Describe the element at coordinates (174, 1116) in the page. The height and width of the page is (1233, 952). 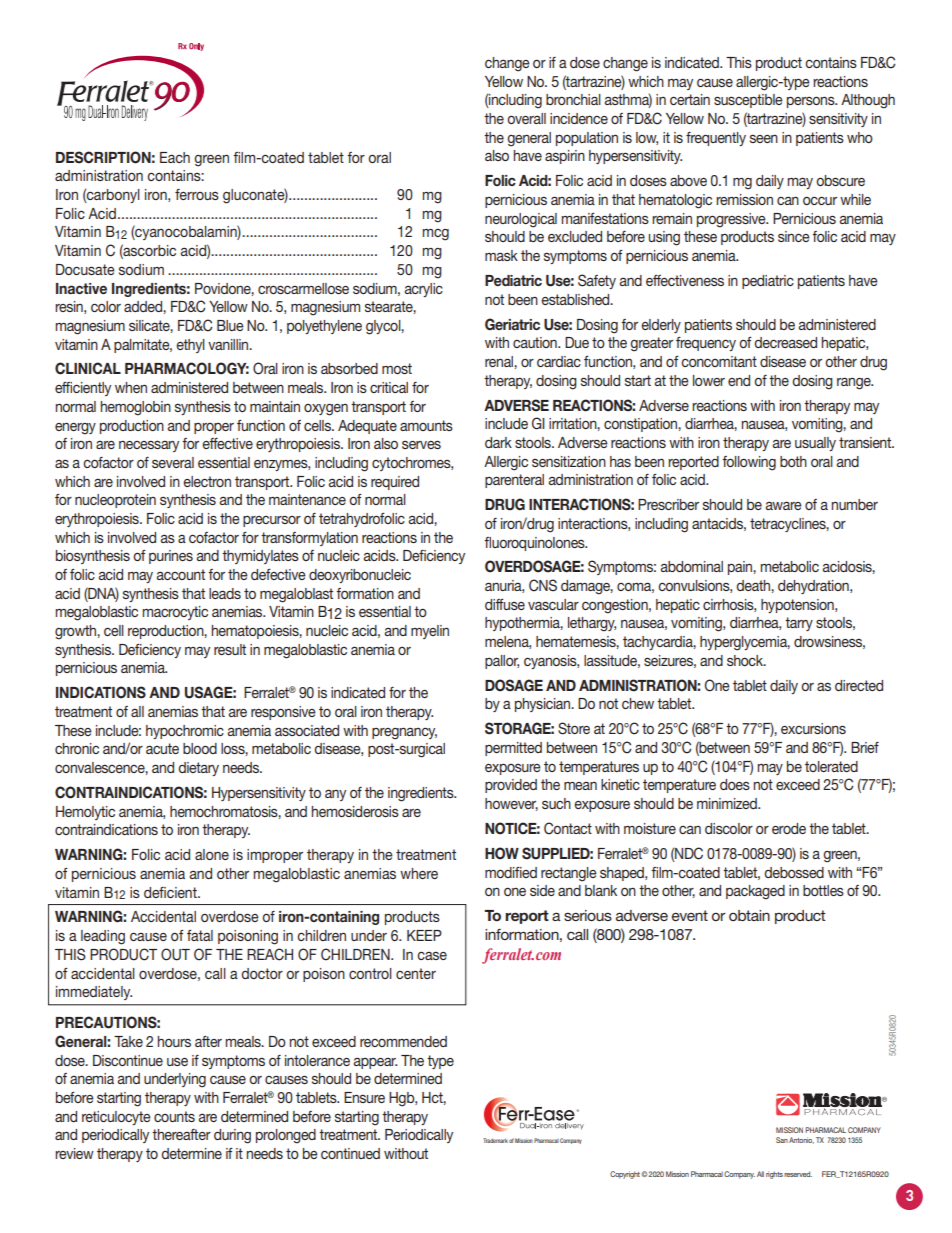
I see `counts` at that location.
